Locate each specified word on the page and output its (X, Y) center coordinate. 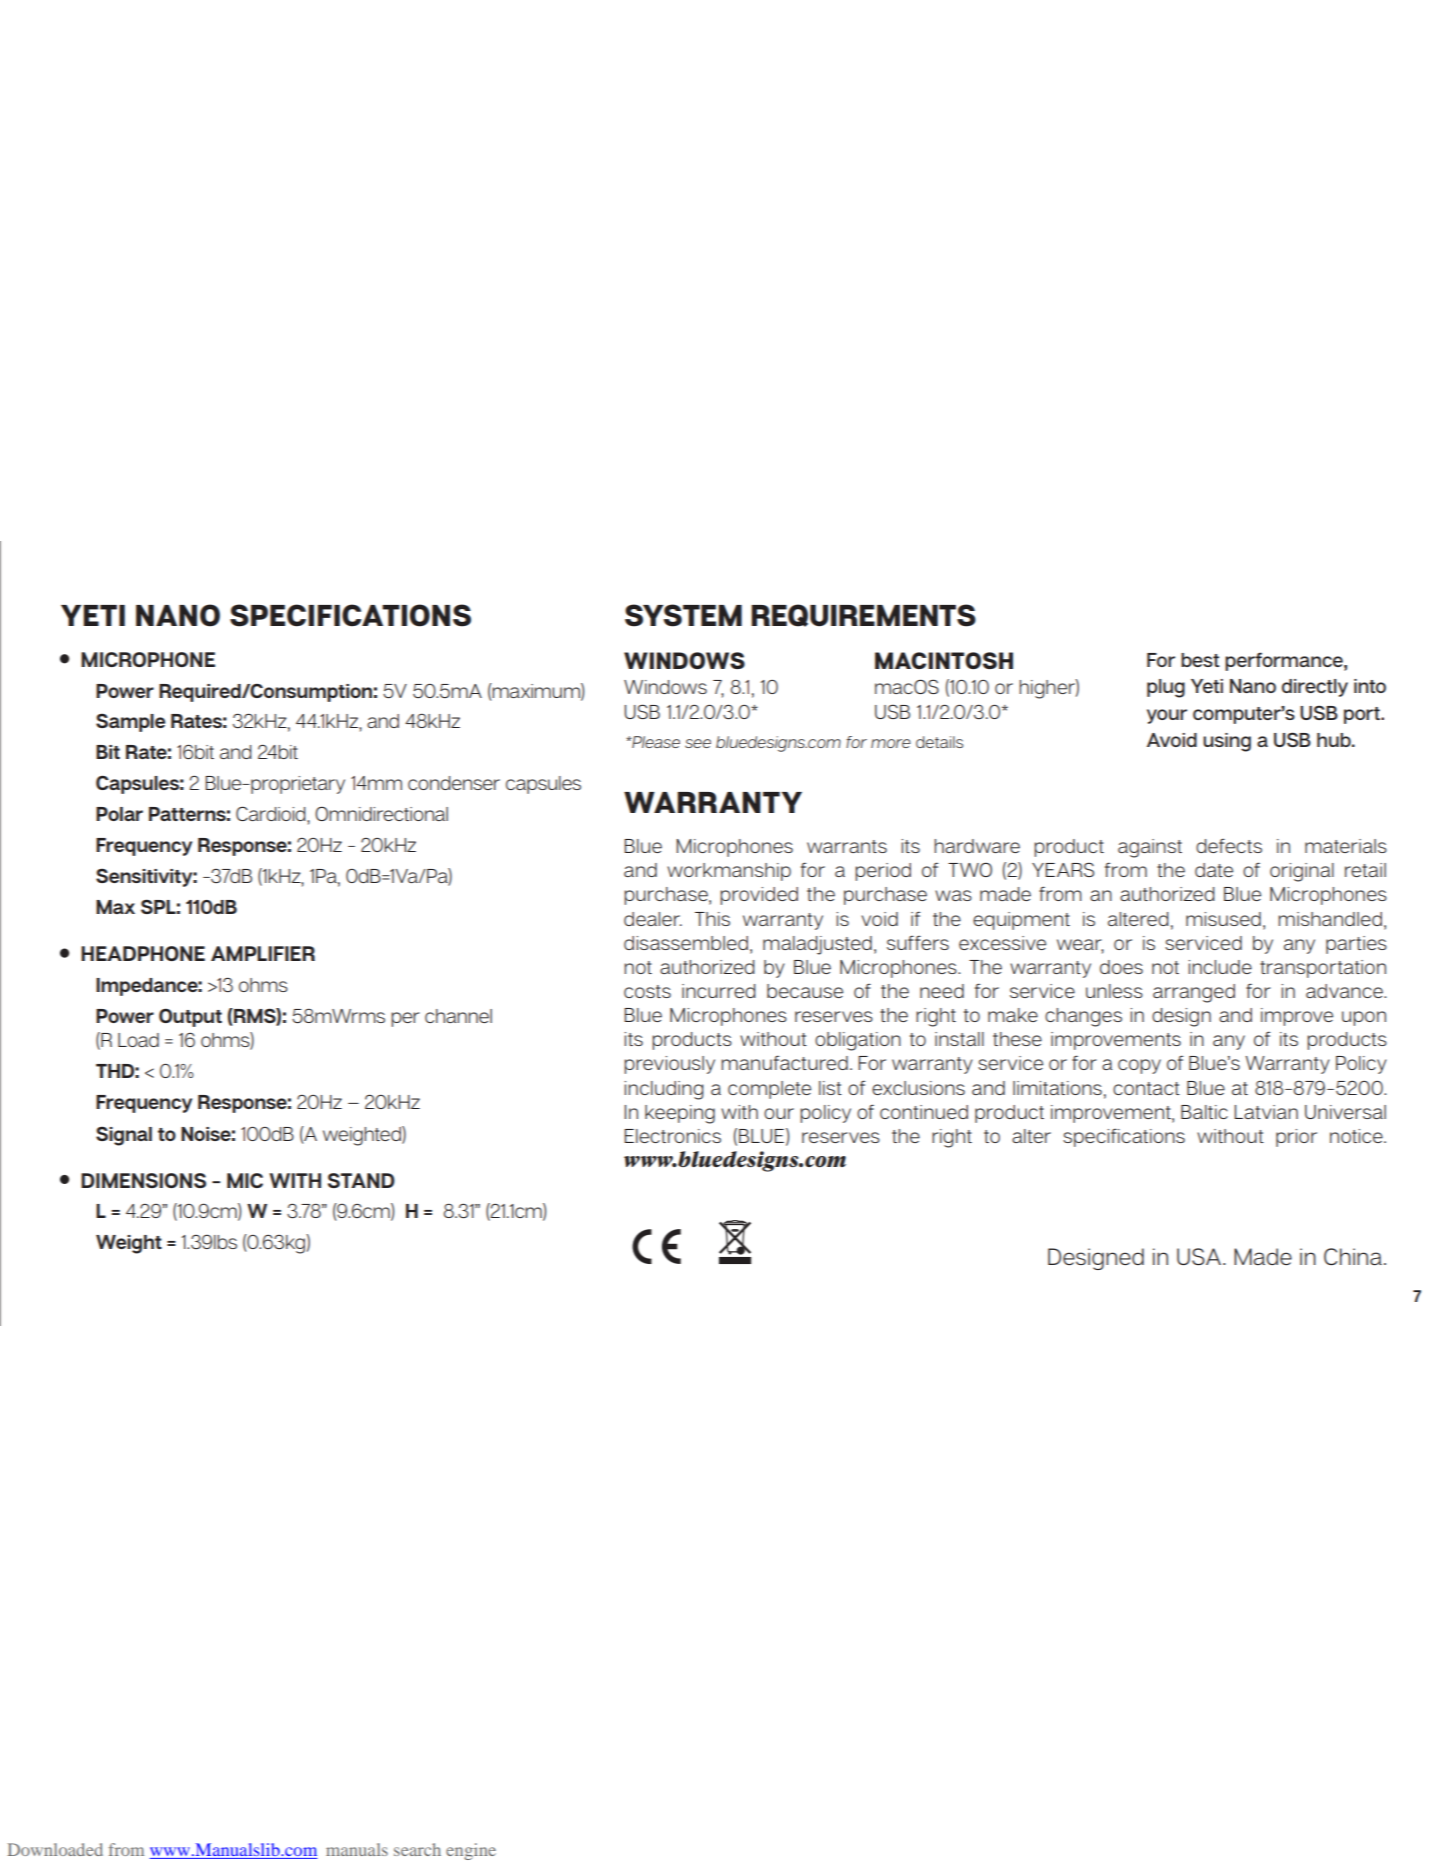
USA (1199, 1256)
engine (471, 1851)
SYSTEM (683, 615)
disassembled (686, 943)
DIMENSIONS (143, 1180)
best (1200, 660)
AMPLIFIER (263, 953)
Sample (130, 722)
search (417, 1849)
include (1220, 967)
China (1353, 1256)
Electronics (672, 1136)
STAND (361, 1180)
